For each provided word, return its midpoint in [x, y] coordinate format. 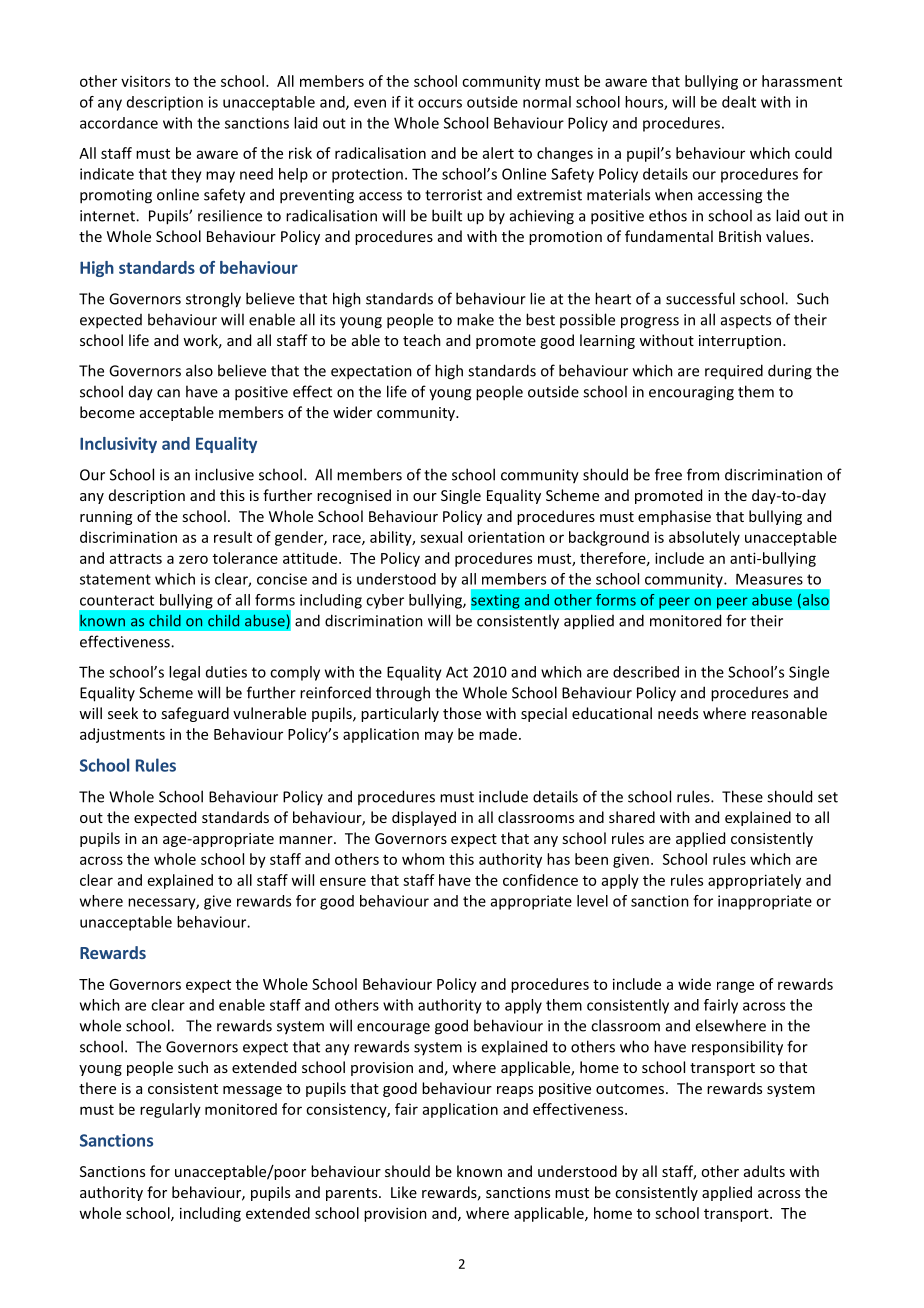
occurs [440, 103]
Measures [769, 579]
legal [184, 673]
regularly [170, 1110]
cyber [385, 601]
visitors [145, 81]
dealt [739, 102]
